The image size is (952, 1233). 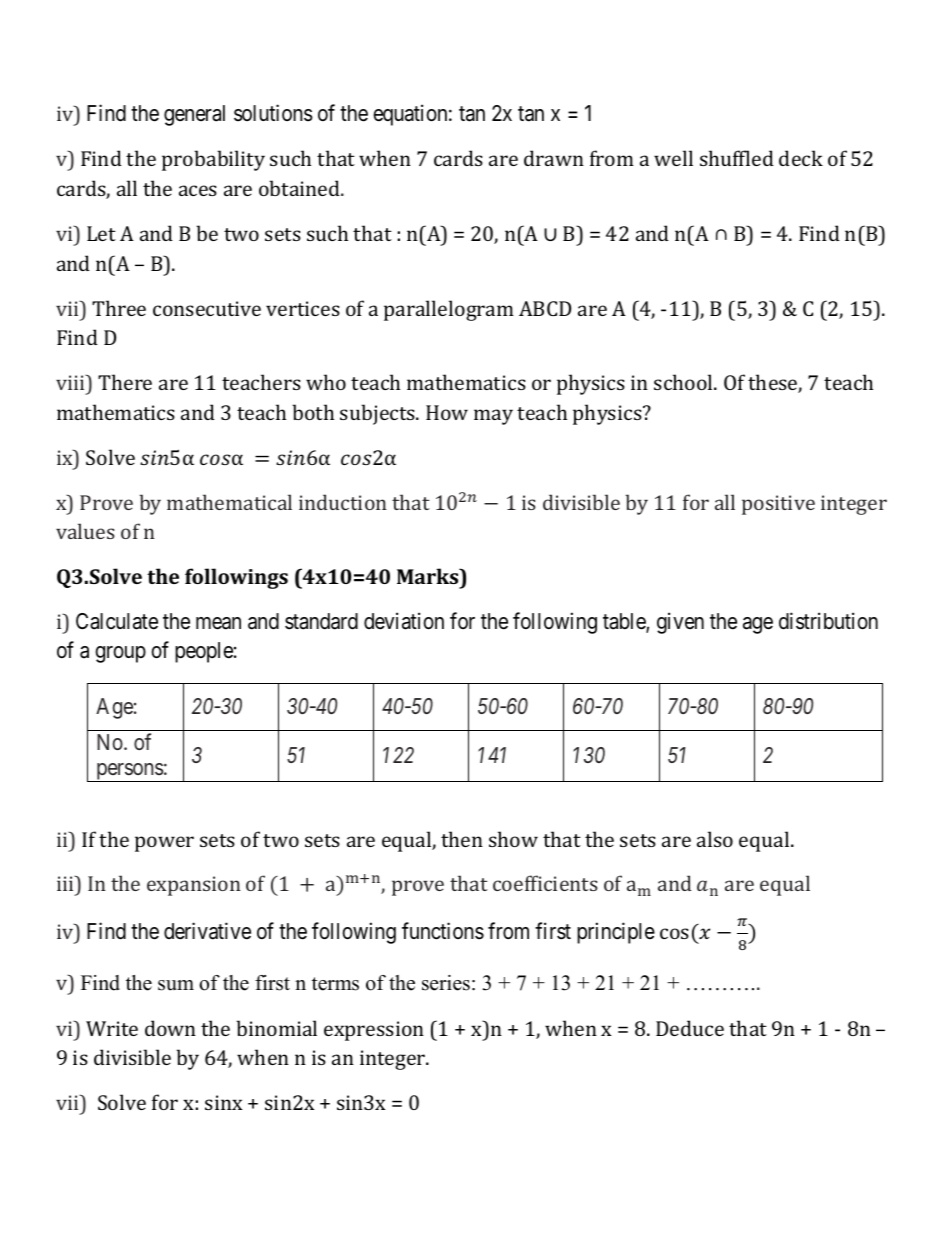 I want to click on general, so click(x=194, y=115).
